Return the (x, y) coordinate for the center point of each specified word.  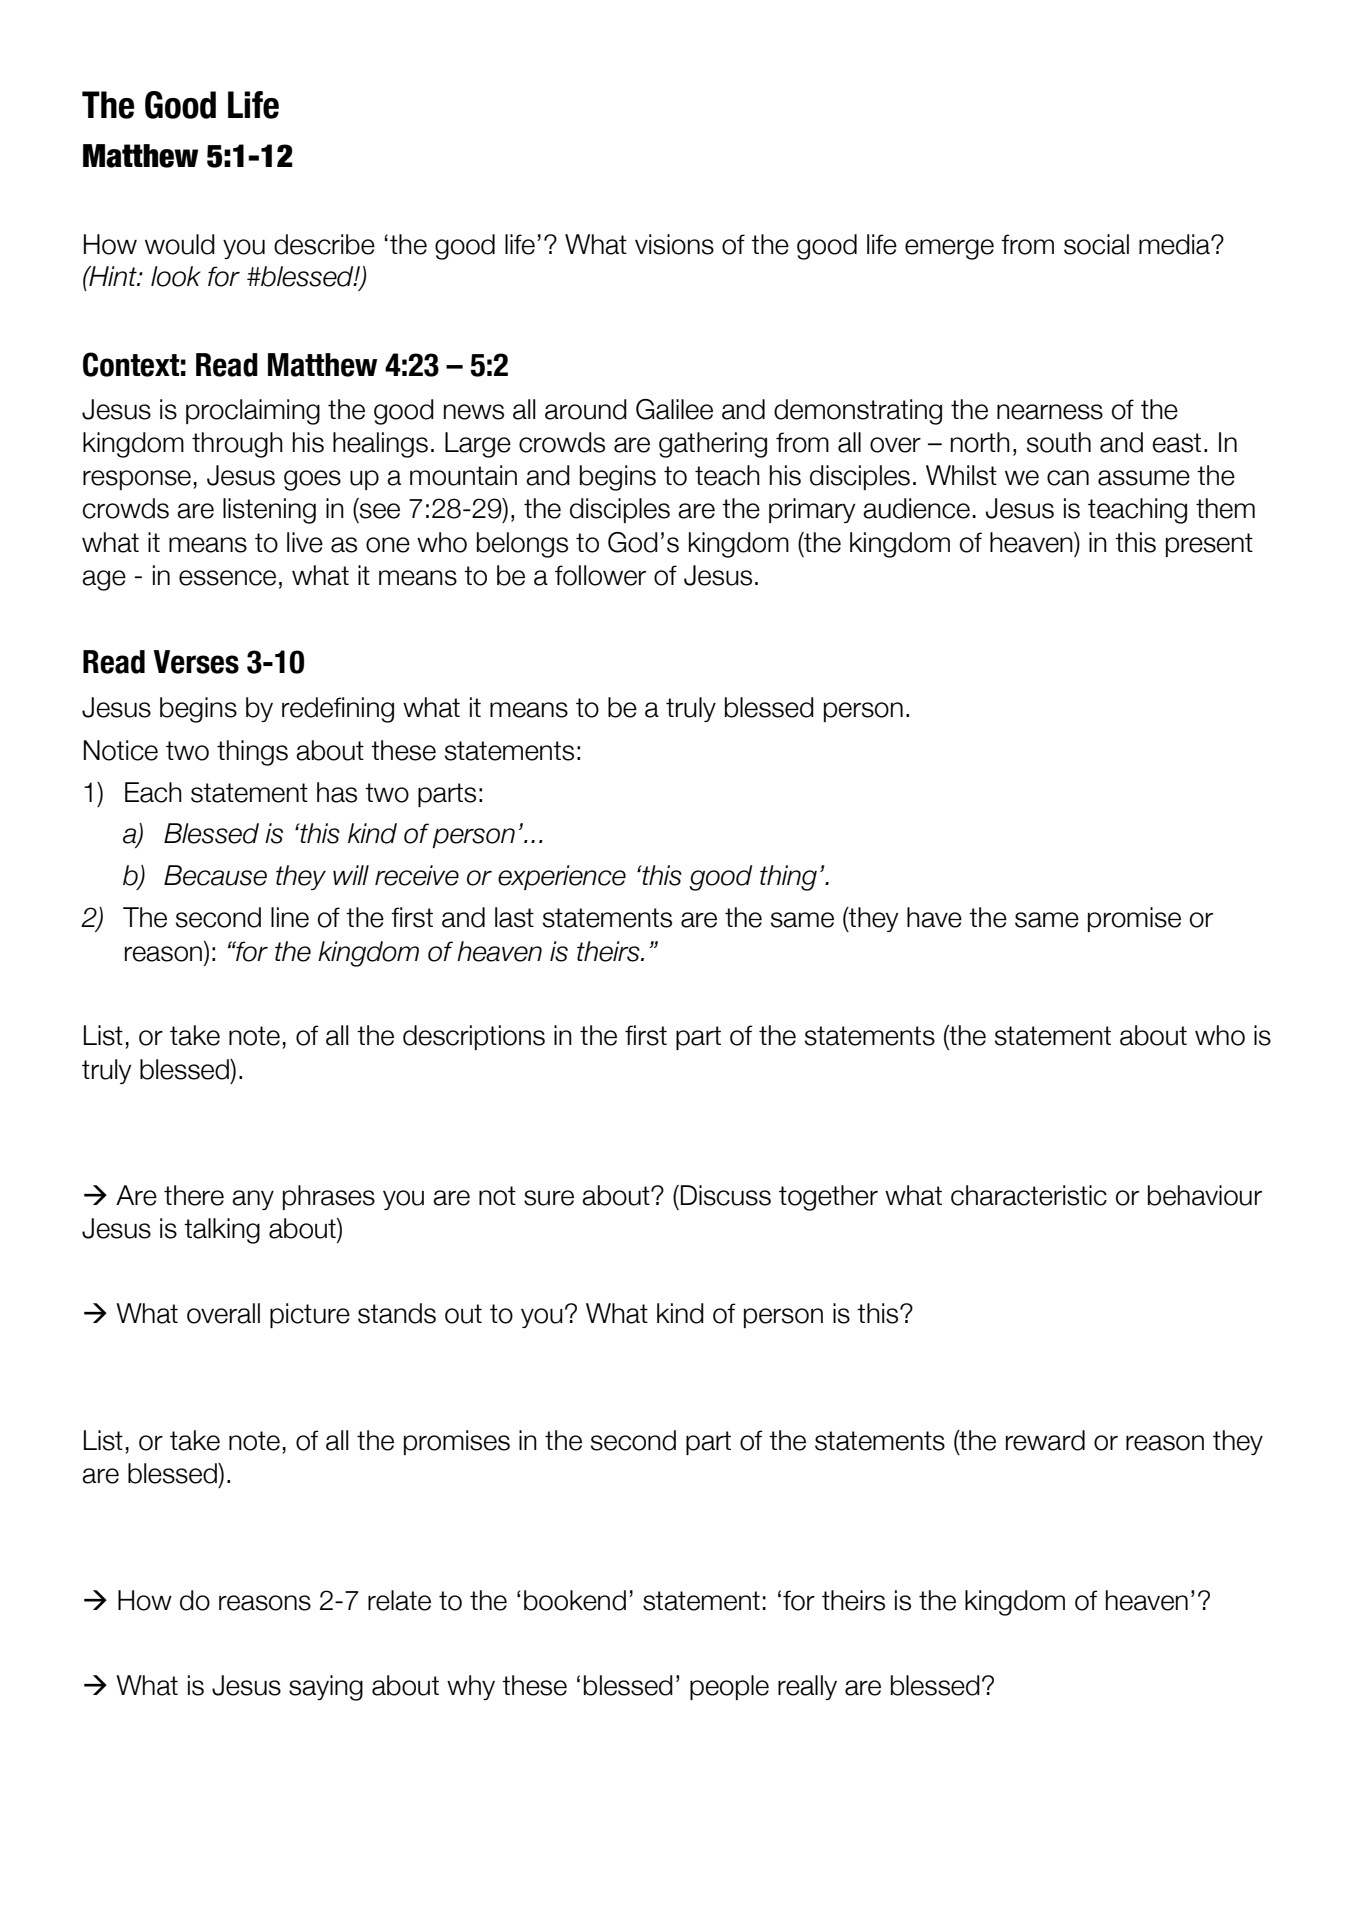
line (290, 917)
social (1096, 244)
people (729, 1687)
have (934, 917)
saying (326, 1688)
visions (674, 244)
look (176, 276)
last (514, 917)
